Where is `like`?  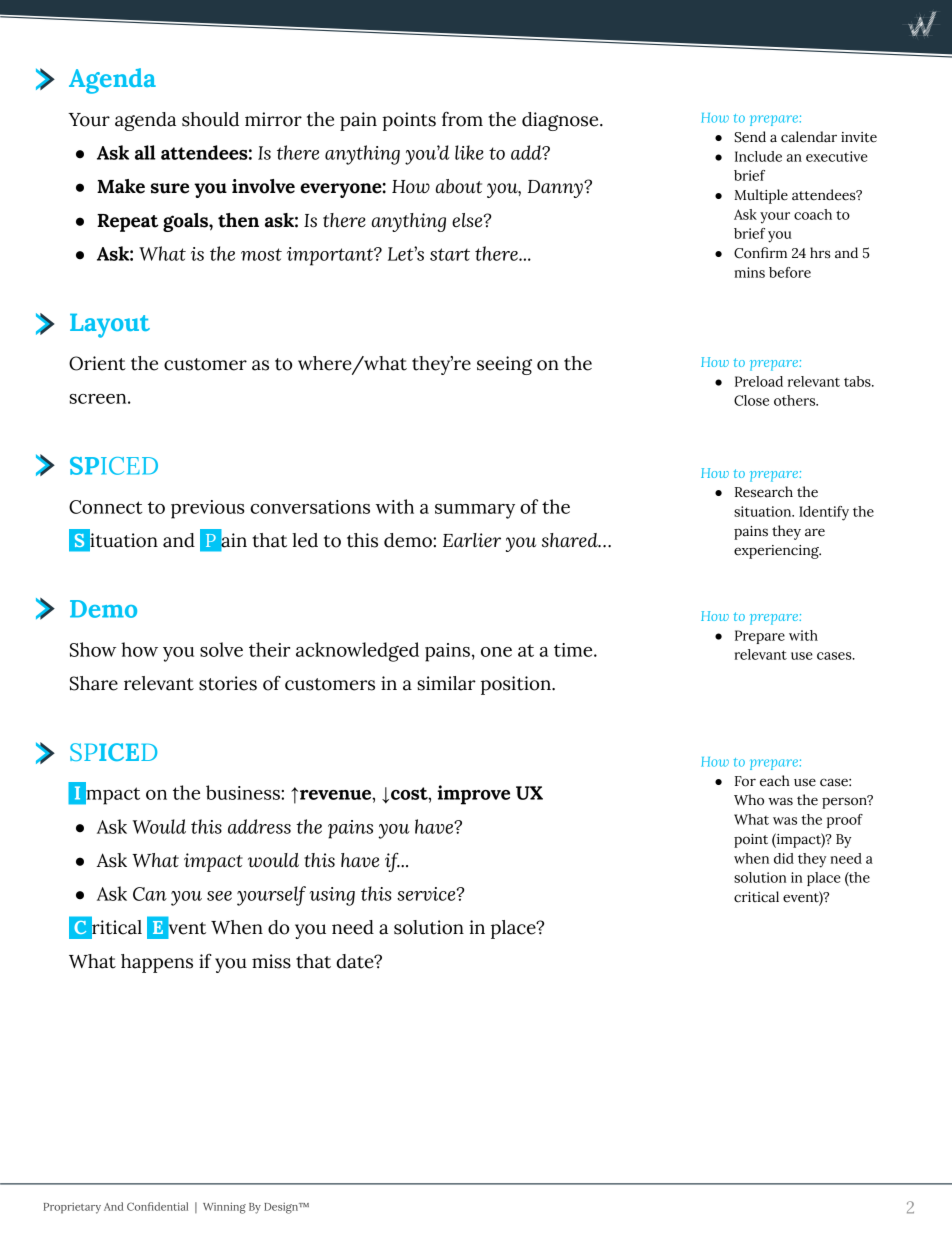
like is located at coordinates (469, 152).
